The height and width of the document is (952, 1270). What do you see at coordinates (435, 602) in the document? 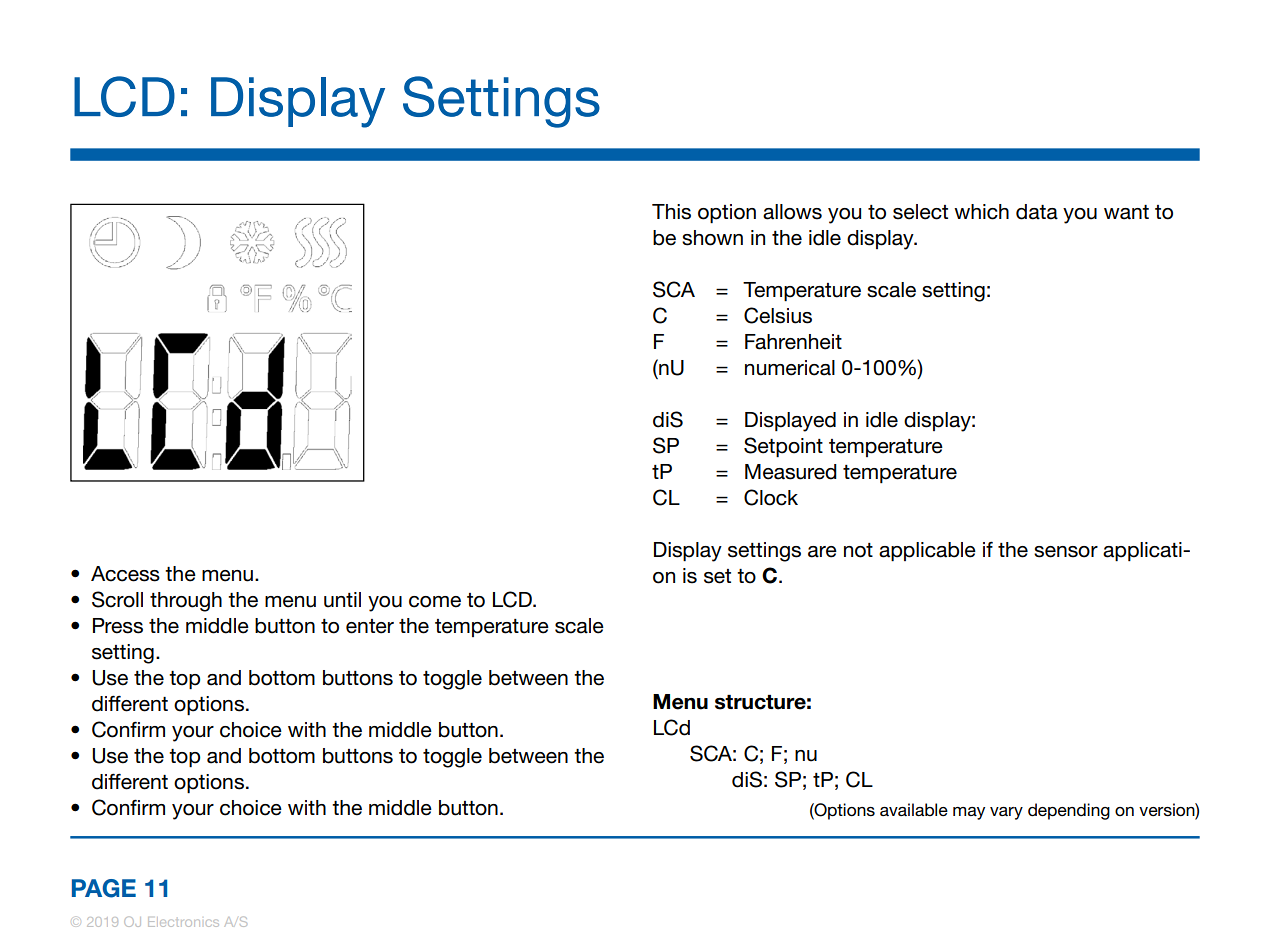
I see `come` at bounding box center [435, 602].
